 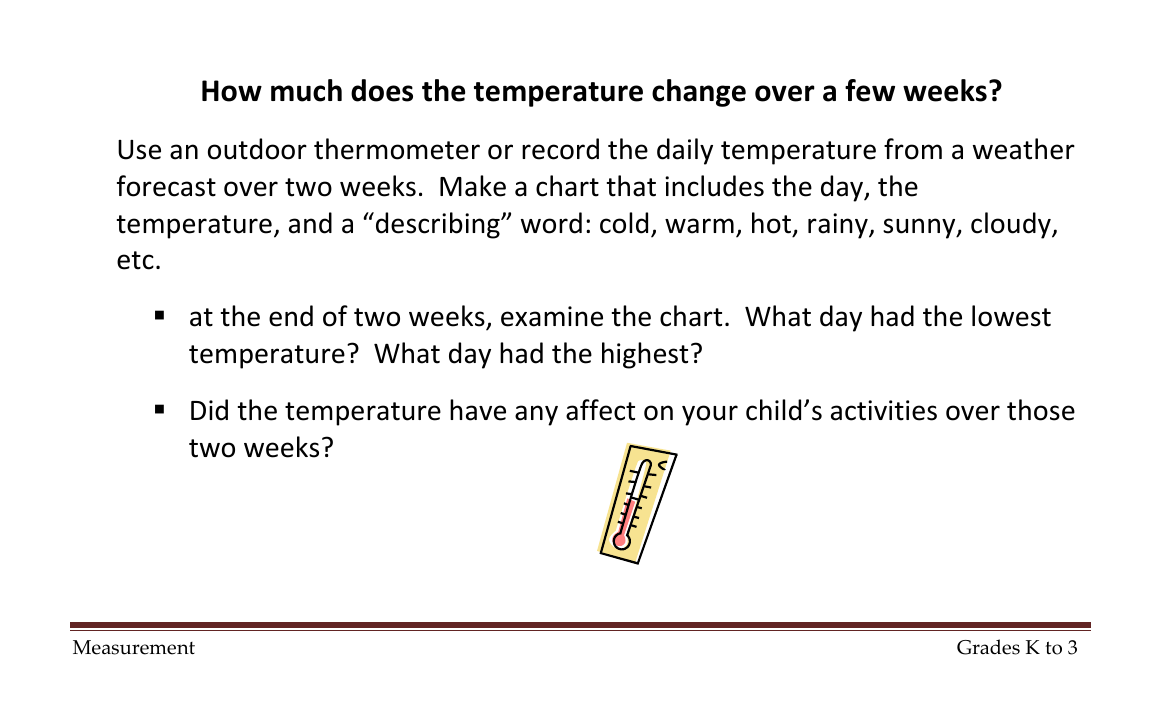 I want to click on Did, so click(x=209, y=410).
